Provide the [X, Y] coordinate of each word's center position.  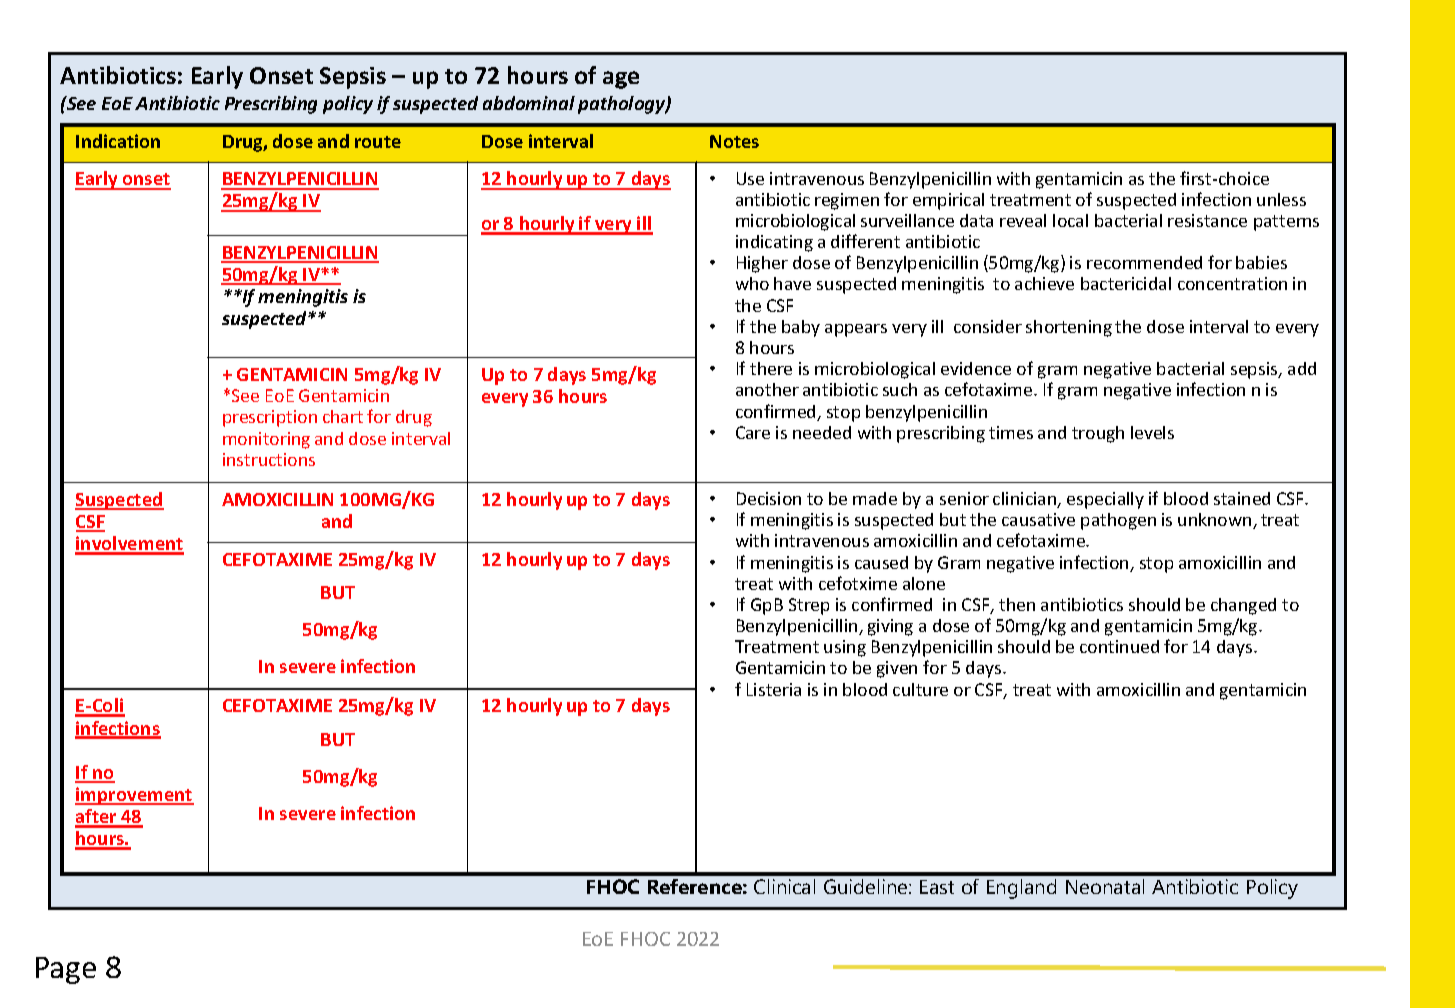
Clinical [784, 886]
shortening [1069, 328]
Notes [734, 141]
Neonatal [1105, 886]
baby [801, 328]
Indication [118, 141]
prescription [270, 418]
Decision [769, 498]
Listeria [774, 689]
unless [1281, 199]
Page [66, 970]
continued [1119, 646]
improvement [134, 796]
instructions [269, 459]
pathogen [1118, 521]
